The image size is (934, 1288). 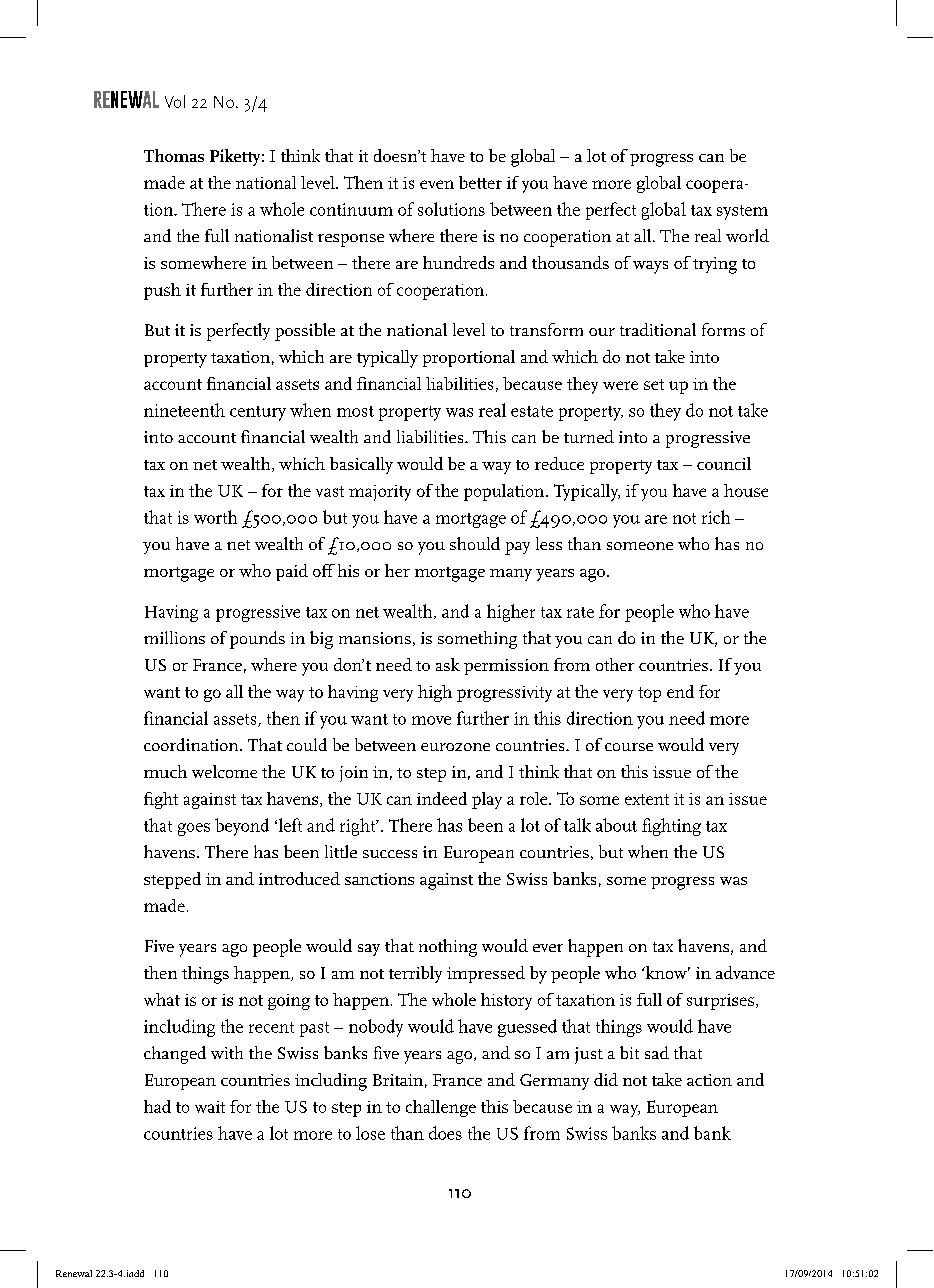 What do you see at coordinates (615, 664) in the image?
I see `other` at bounding box center [615, 664].
